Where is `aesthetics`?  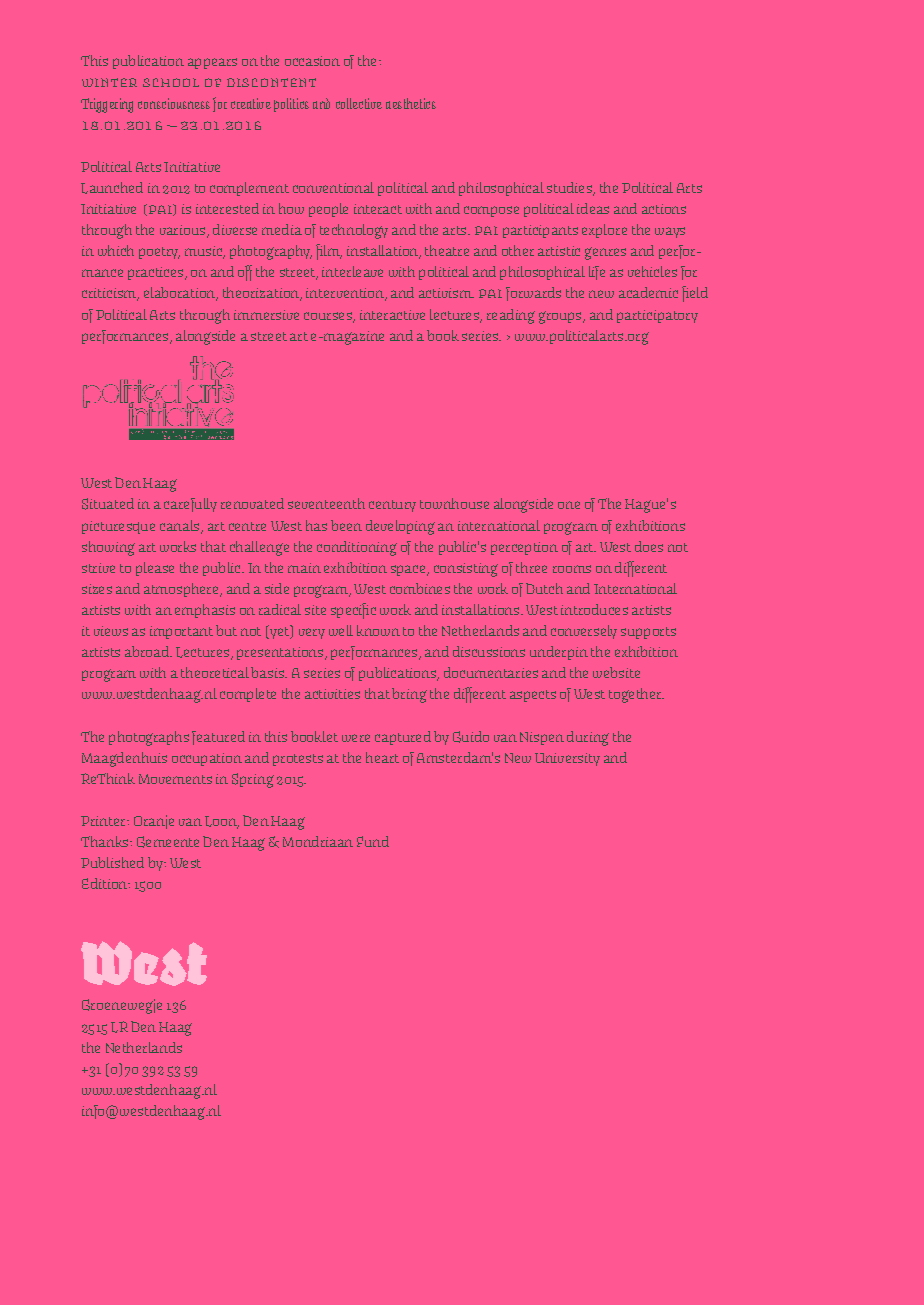
aesthetics is located at coordinates (411, 103).
